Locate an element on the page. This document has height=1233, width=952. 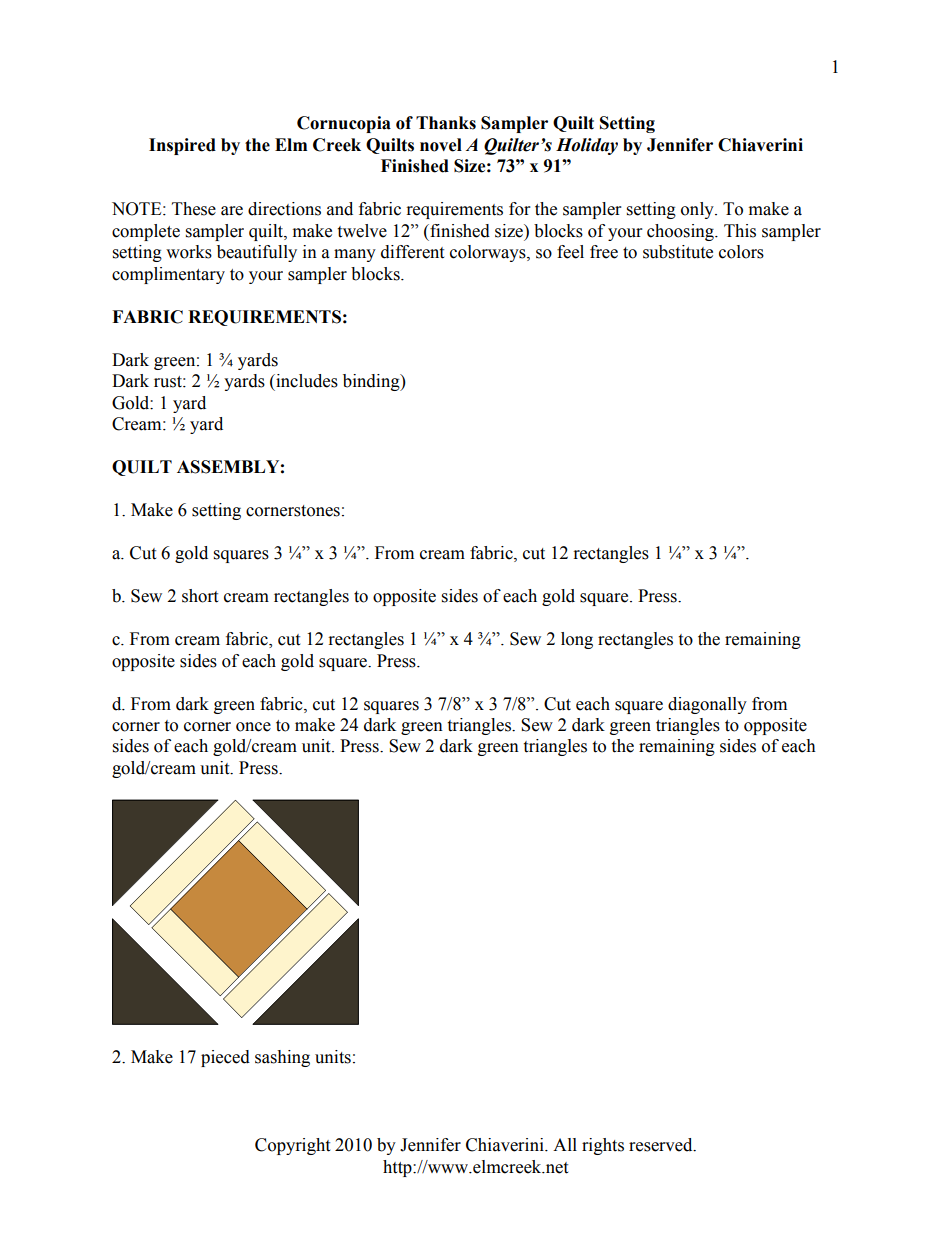
includes is located at coordinates (306, 381).
